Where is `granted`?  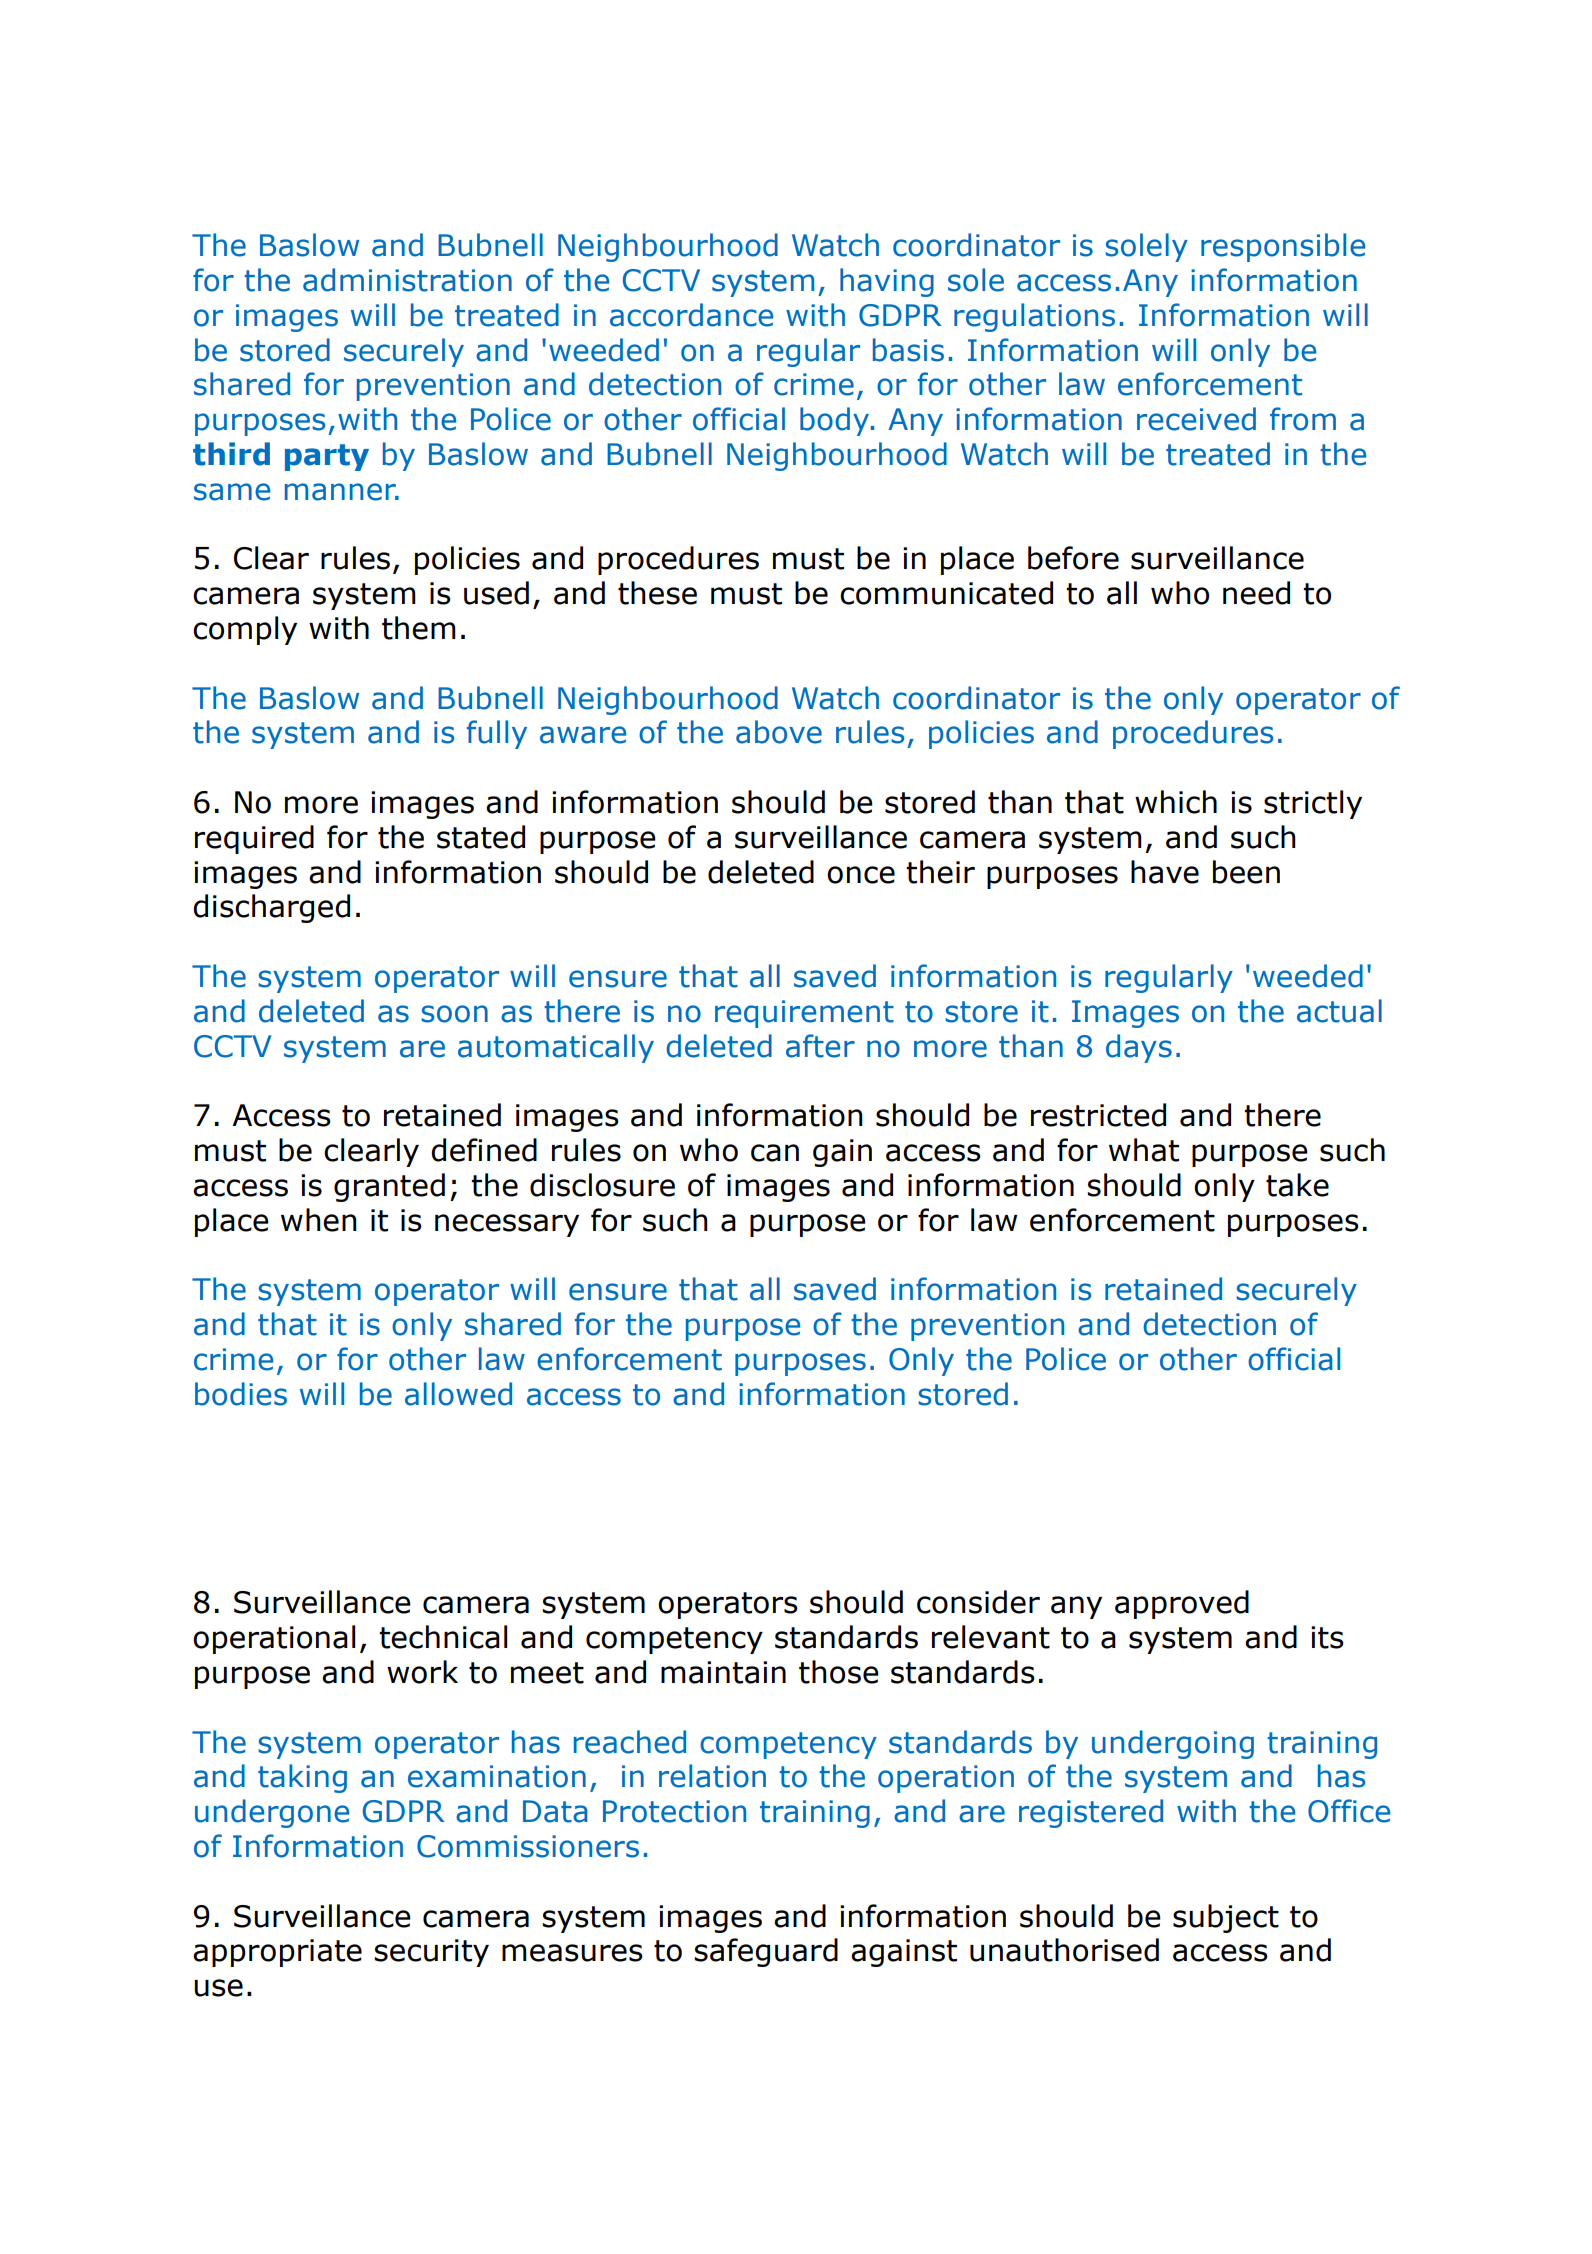
granted is located at coordinates (389, 1187).
